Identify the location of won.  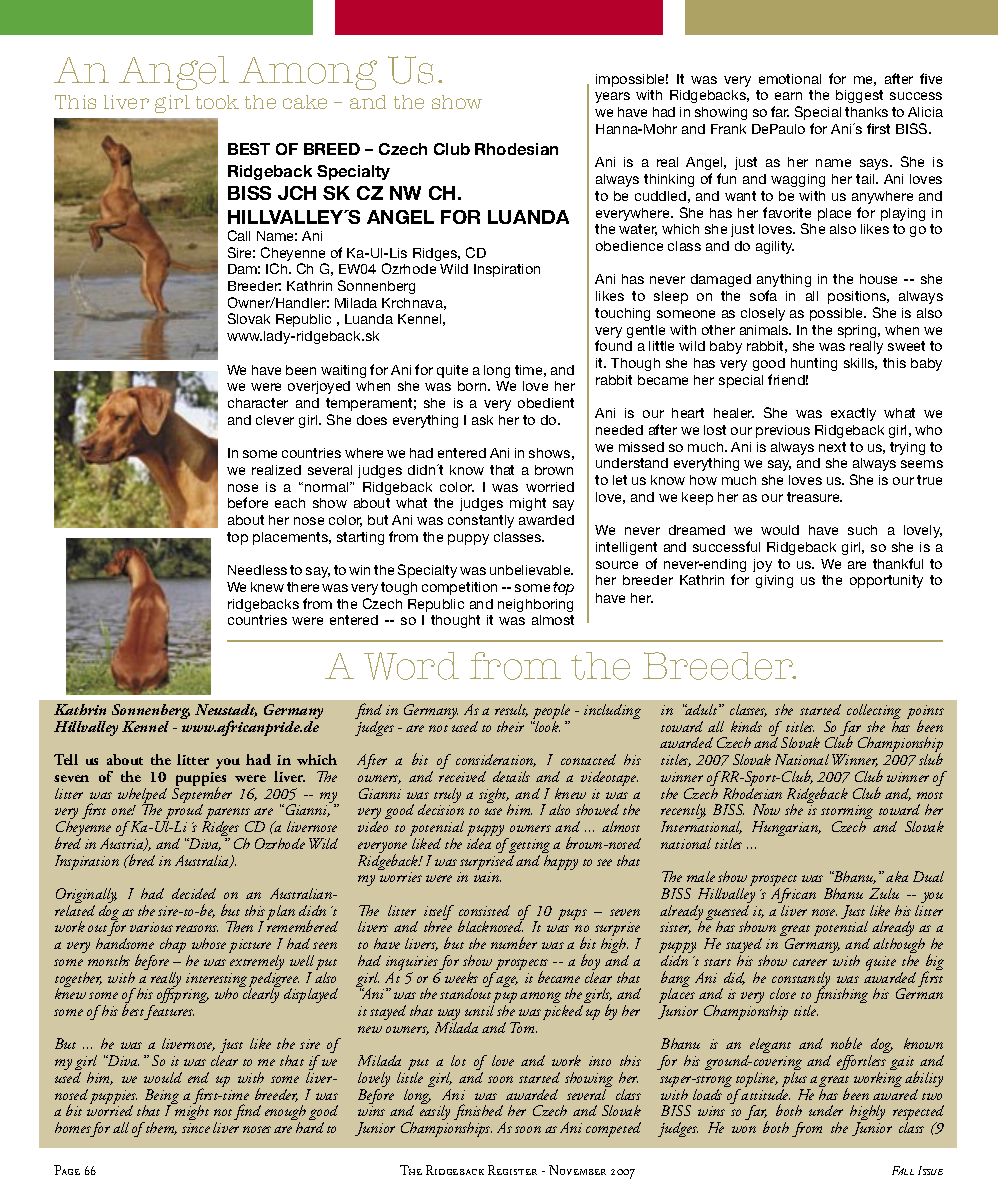
(744, 1129).
